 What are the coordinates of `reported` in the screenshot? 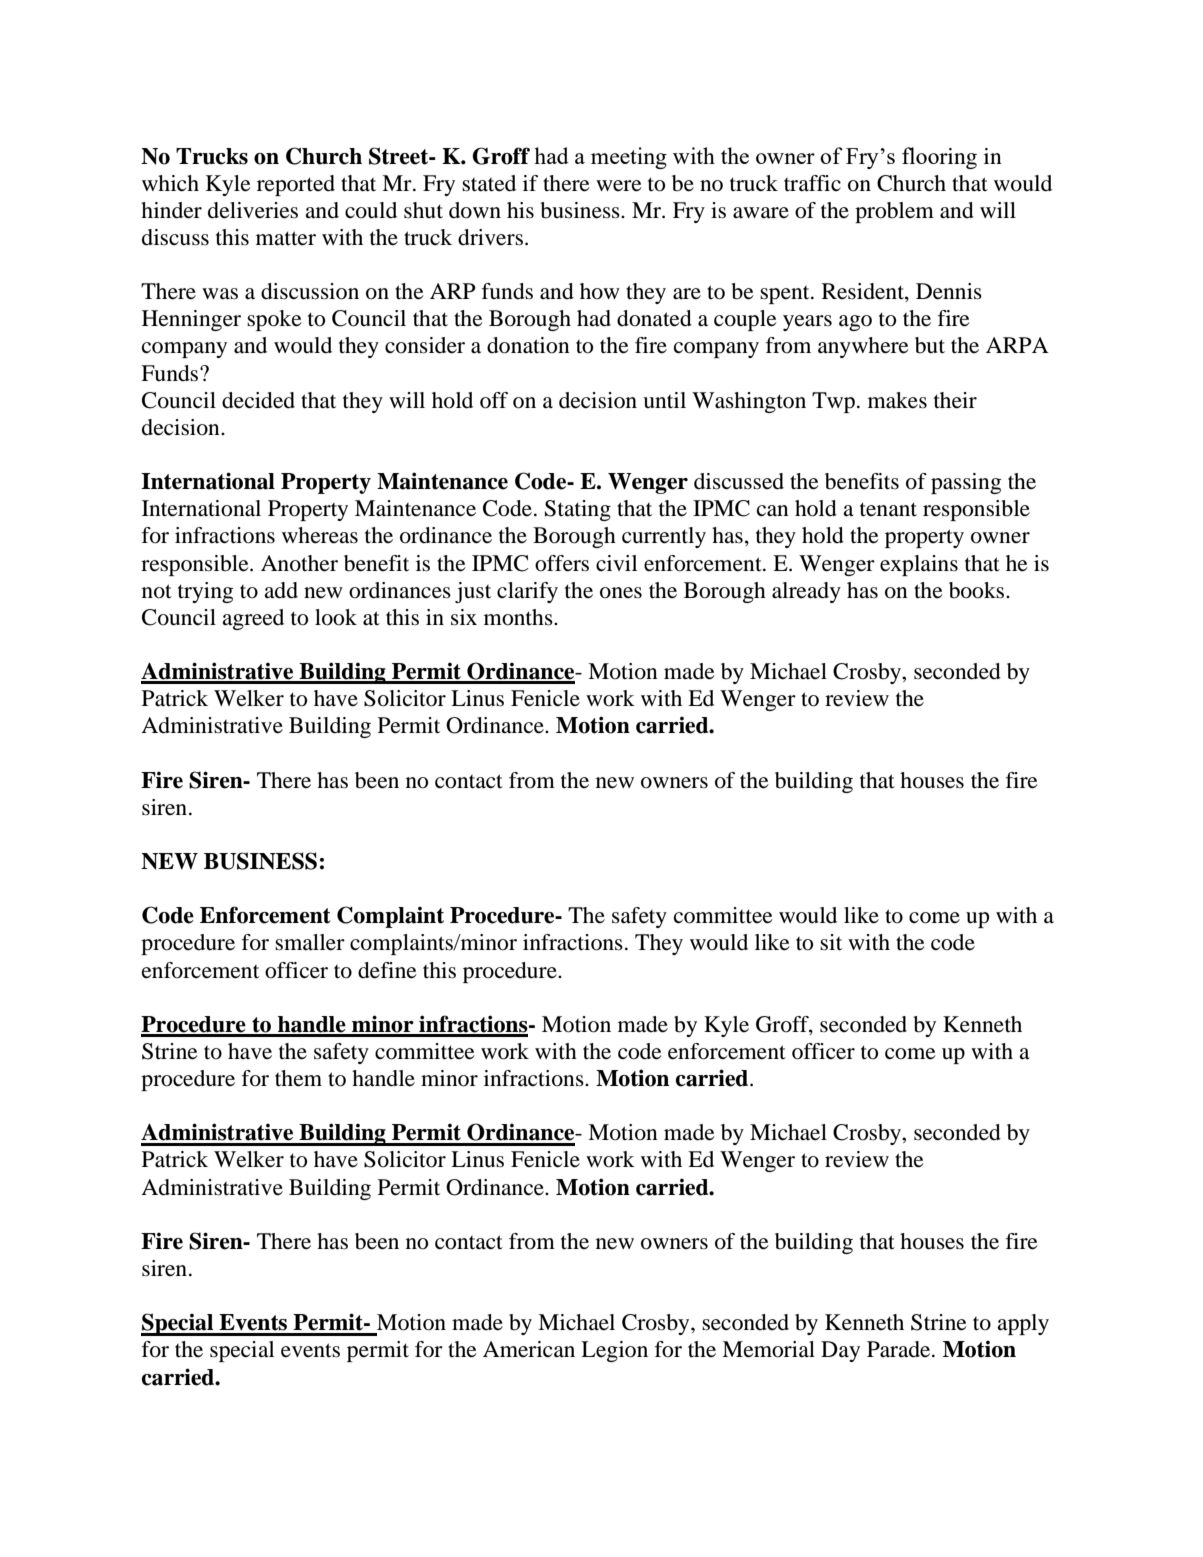 It's located at (296, 185).
